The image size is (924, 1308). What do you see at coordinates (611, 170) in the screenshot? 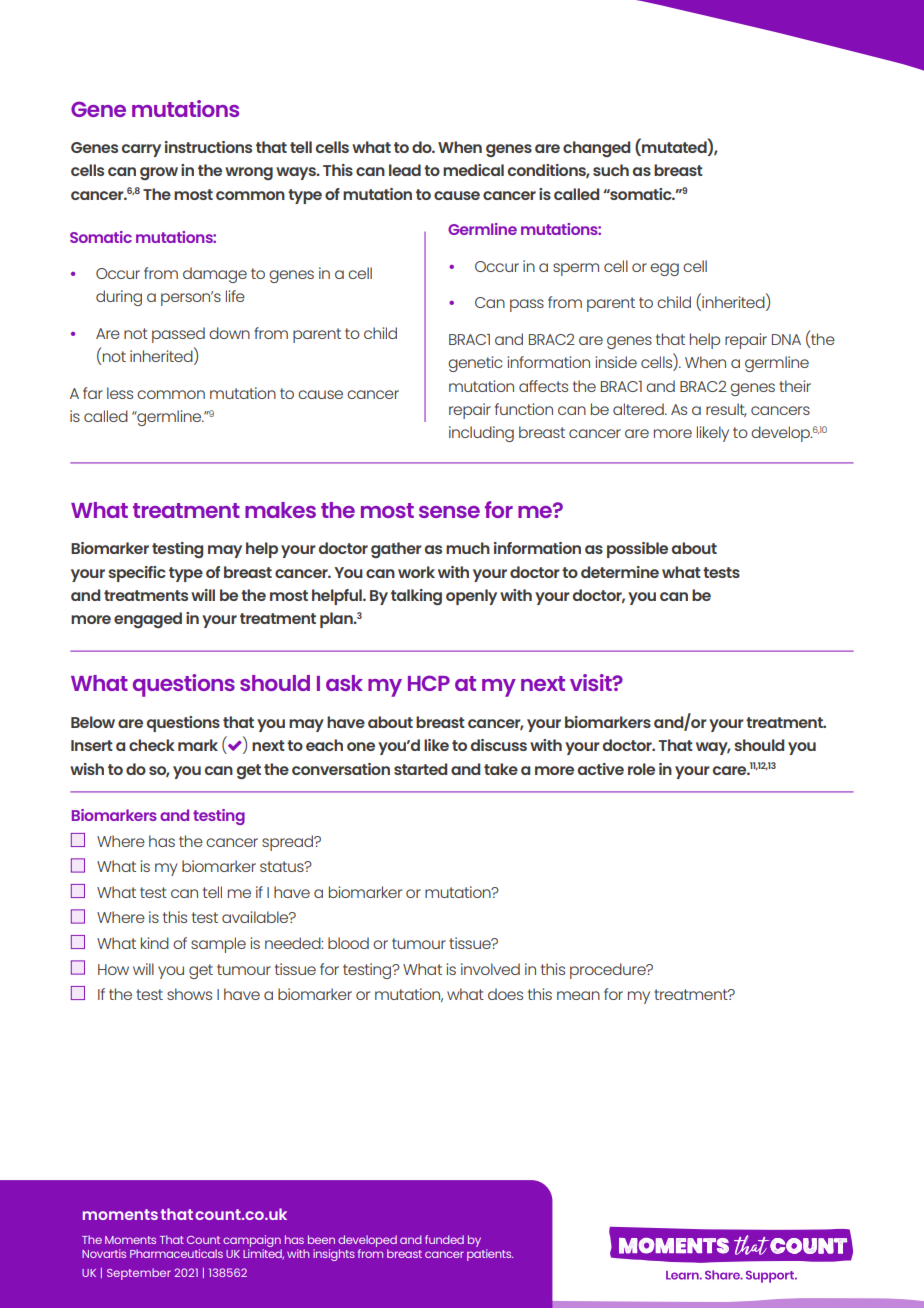
I see `such` at bounding box center [611, 170].
